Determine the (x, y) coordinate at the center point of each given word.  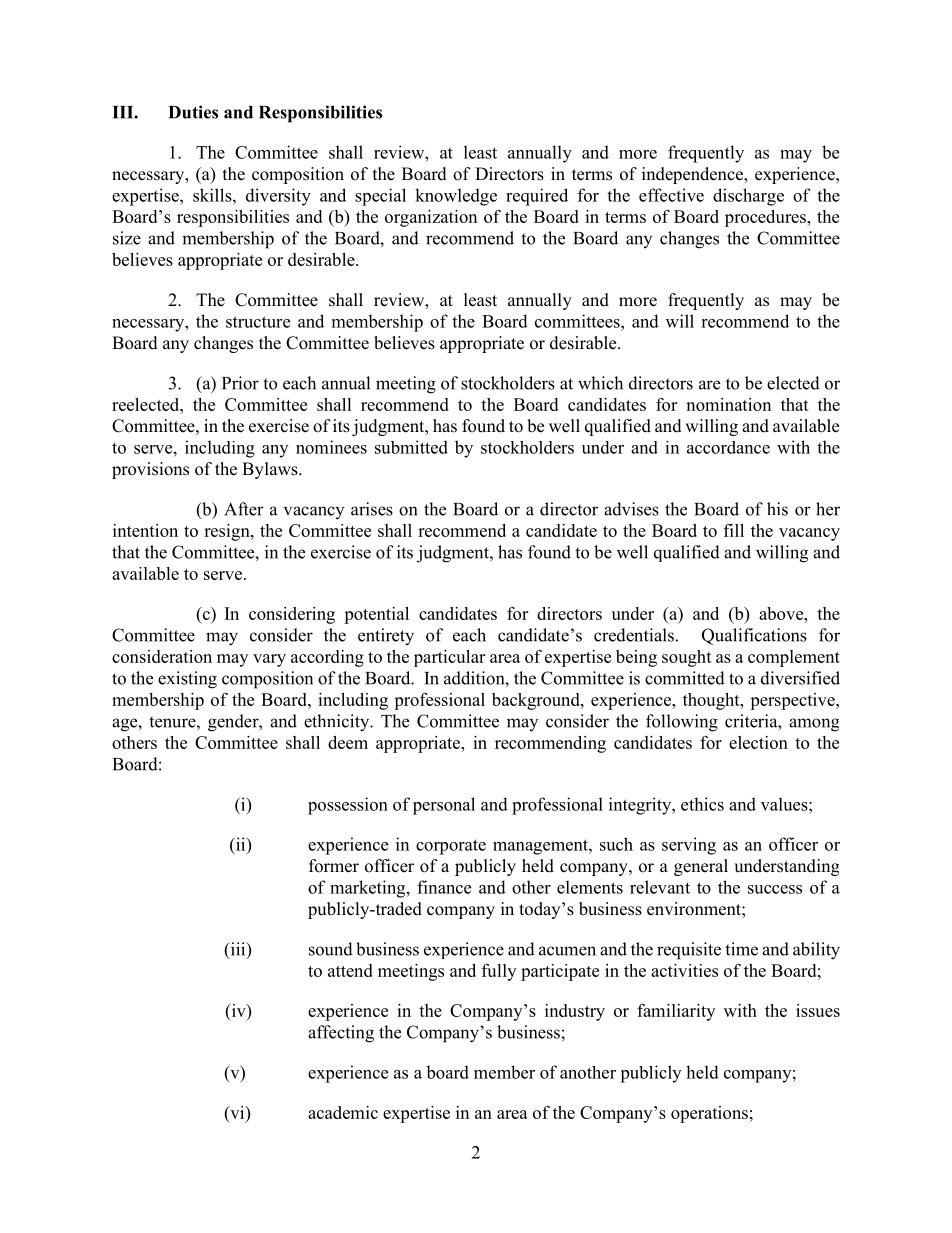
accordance (728, 447)
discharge (748, 197)
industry (575, 1012)
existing (187, 680)
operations (709, 1114)
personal (444, 806)
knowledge (456, 197)
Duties (193, 112)
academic (343, 1112)
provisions (150, 470)
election (758, 742)
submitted (411, 447)
